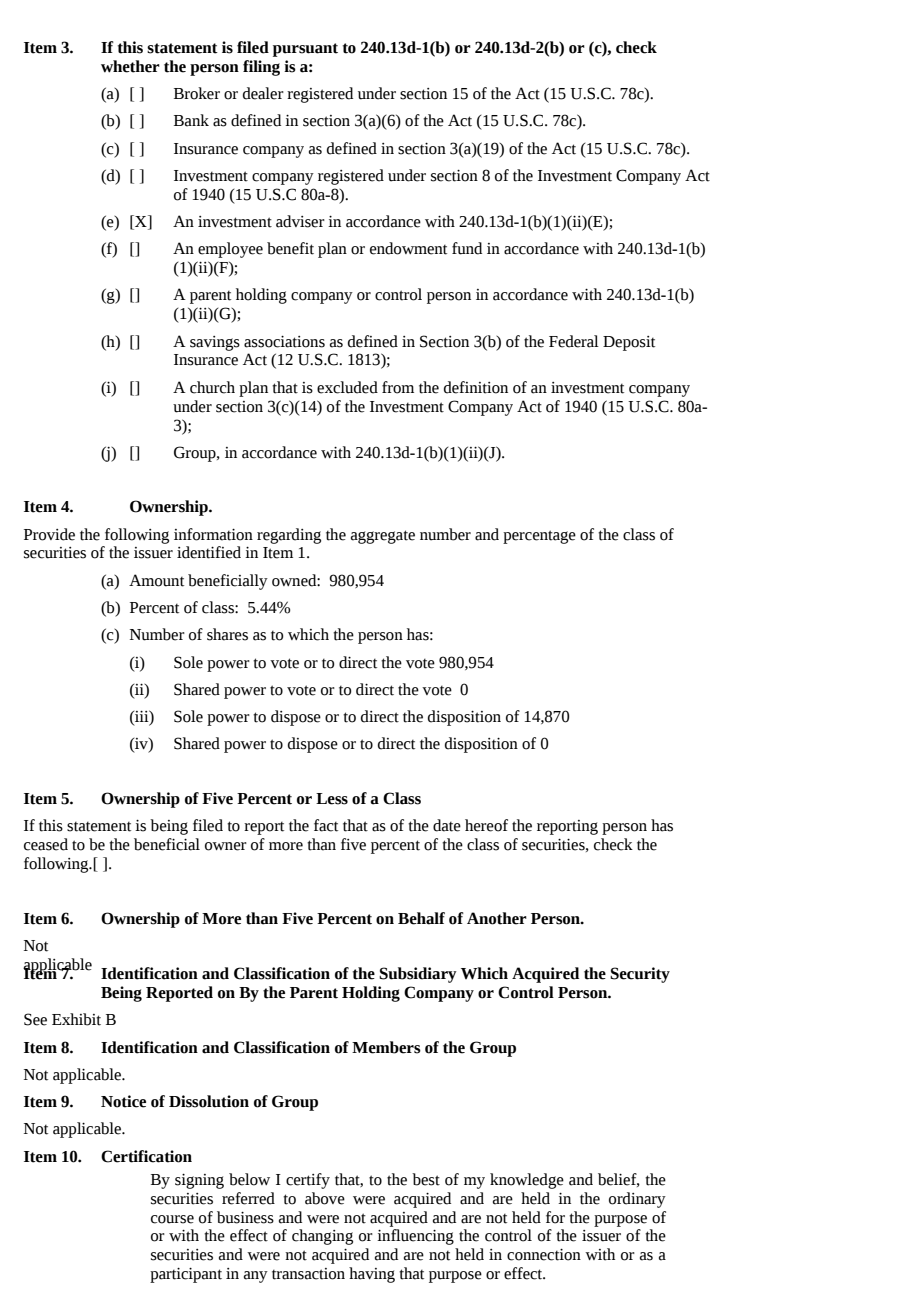 Image resolution: width=924 pixels, height=1308 pixels. I want to click on shares, so click(227, 634).
